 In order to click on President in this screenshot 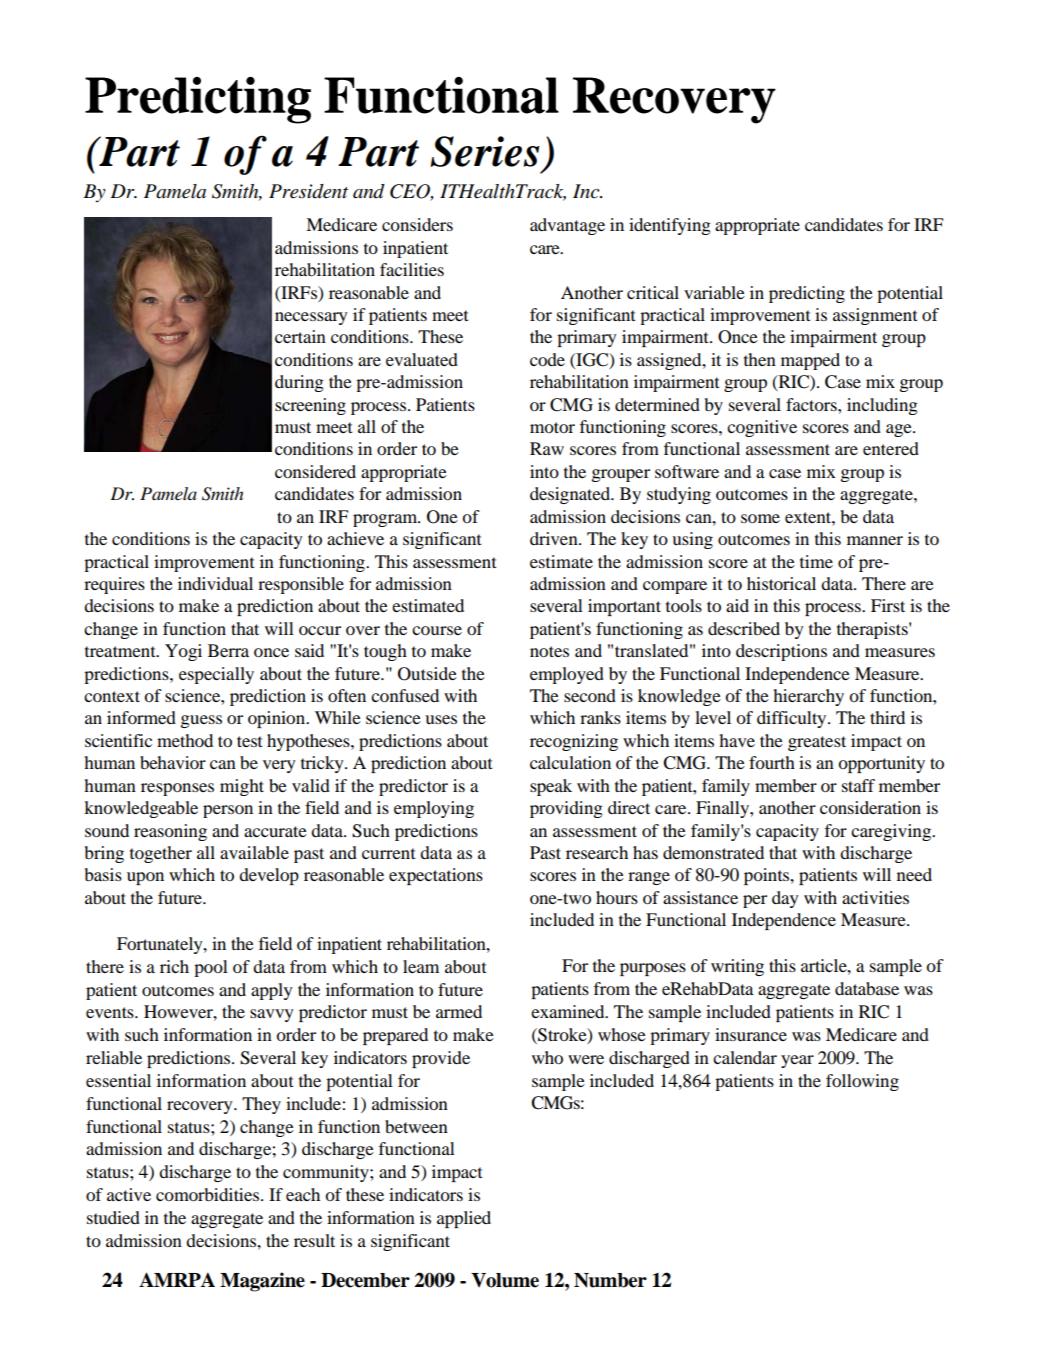, I will do `click(308, 191)`.
